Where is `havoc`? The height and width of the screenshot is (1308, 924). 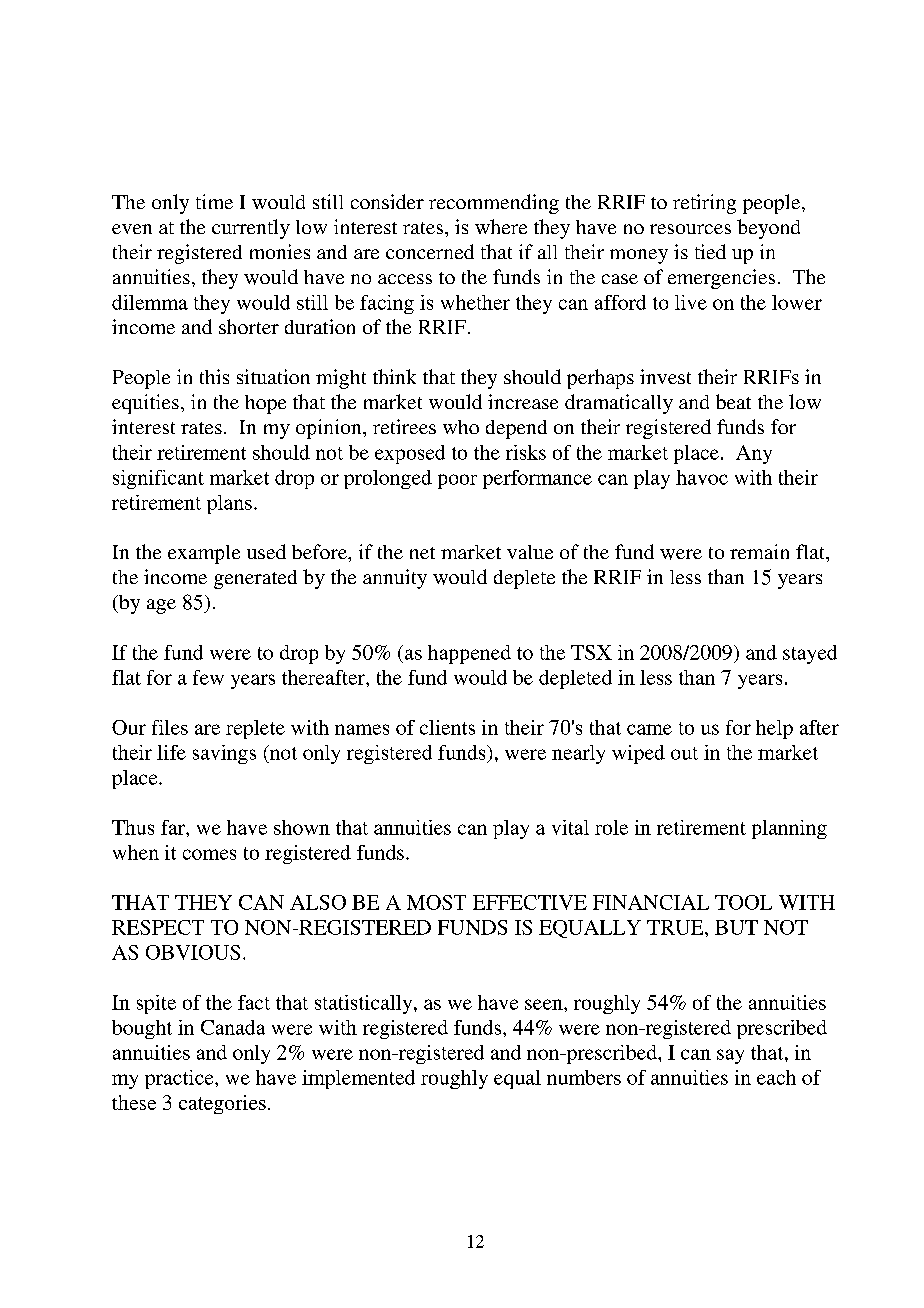 havoc is located at coordinates (702, 477).
